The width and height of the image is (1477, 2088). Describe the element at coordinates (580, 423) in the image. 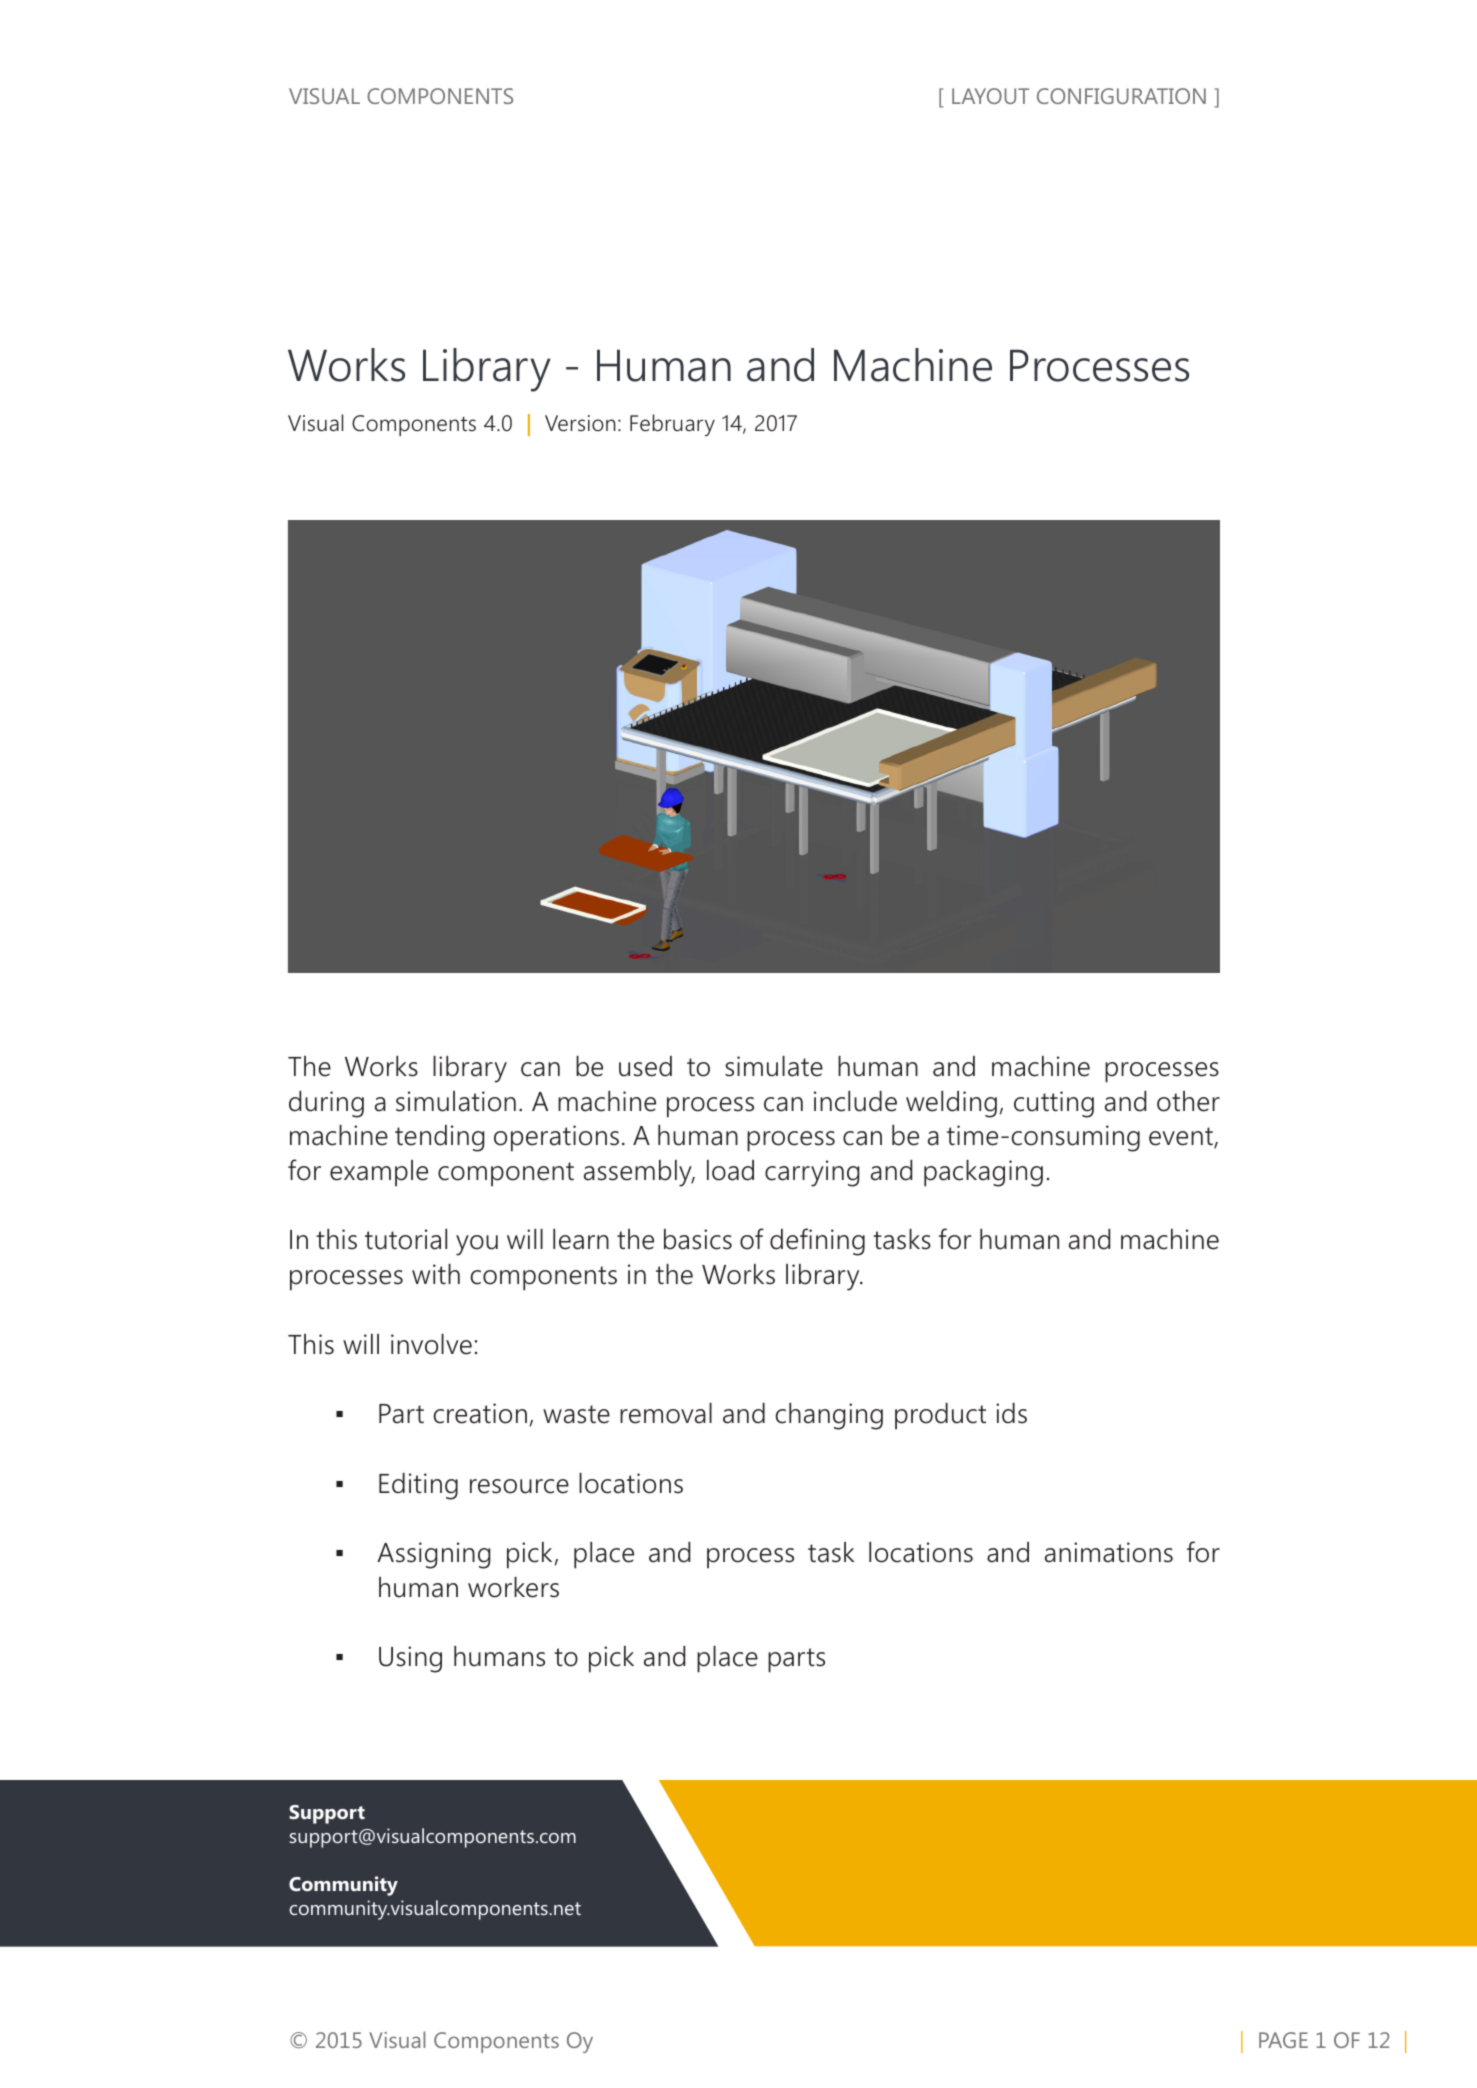

I see `Version` at that location.
